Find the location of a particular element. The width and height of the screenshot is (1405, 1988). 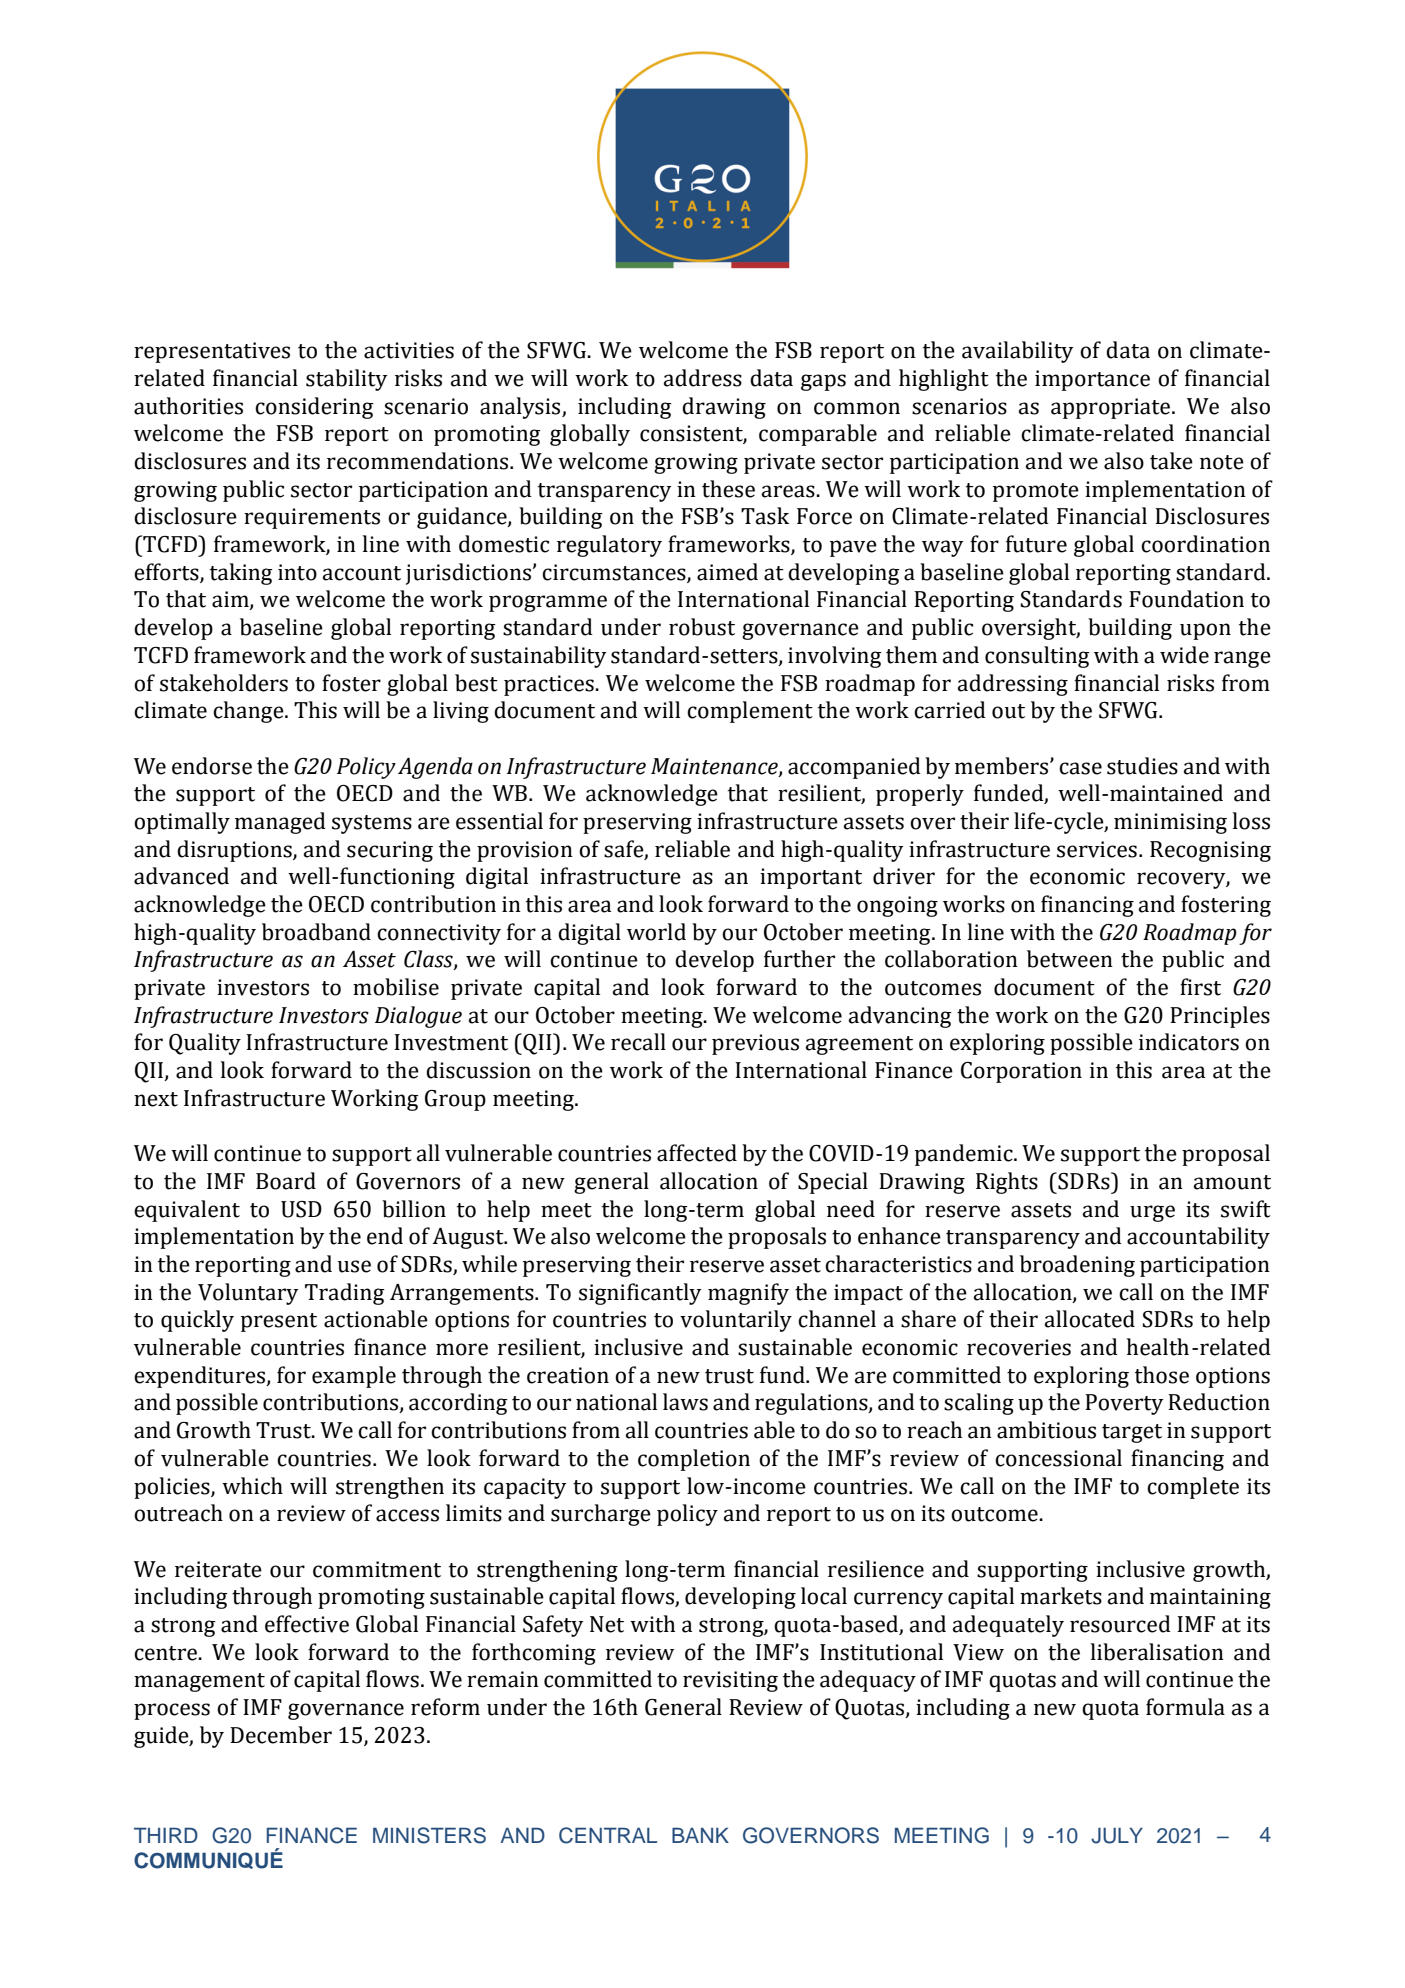

appropriate is located at coordinates (1112, 408).
